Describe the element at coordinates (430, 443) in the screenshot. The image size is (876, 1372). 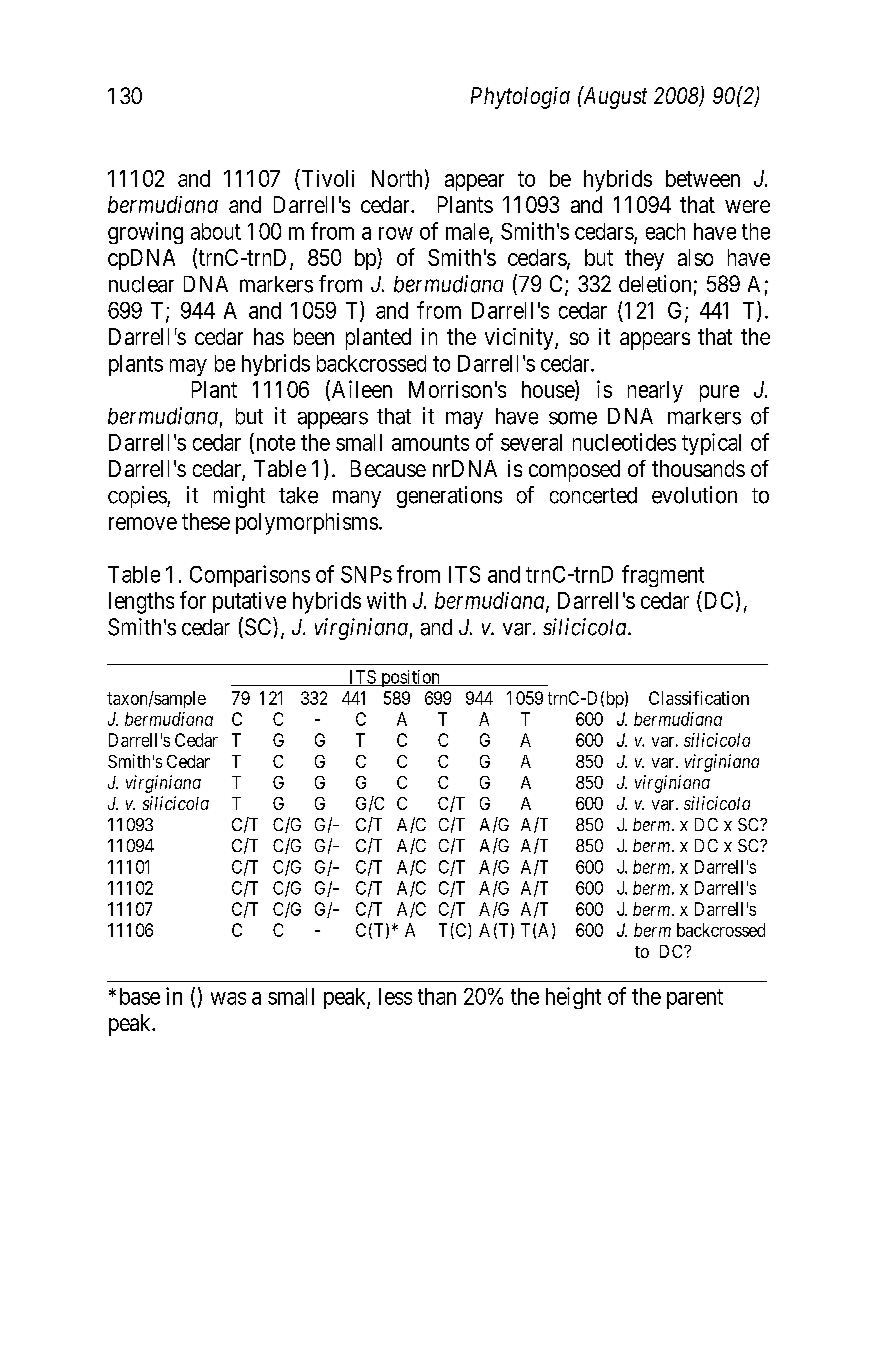
I see `amounts` at that location.
